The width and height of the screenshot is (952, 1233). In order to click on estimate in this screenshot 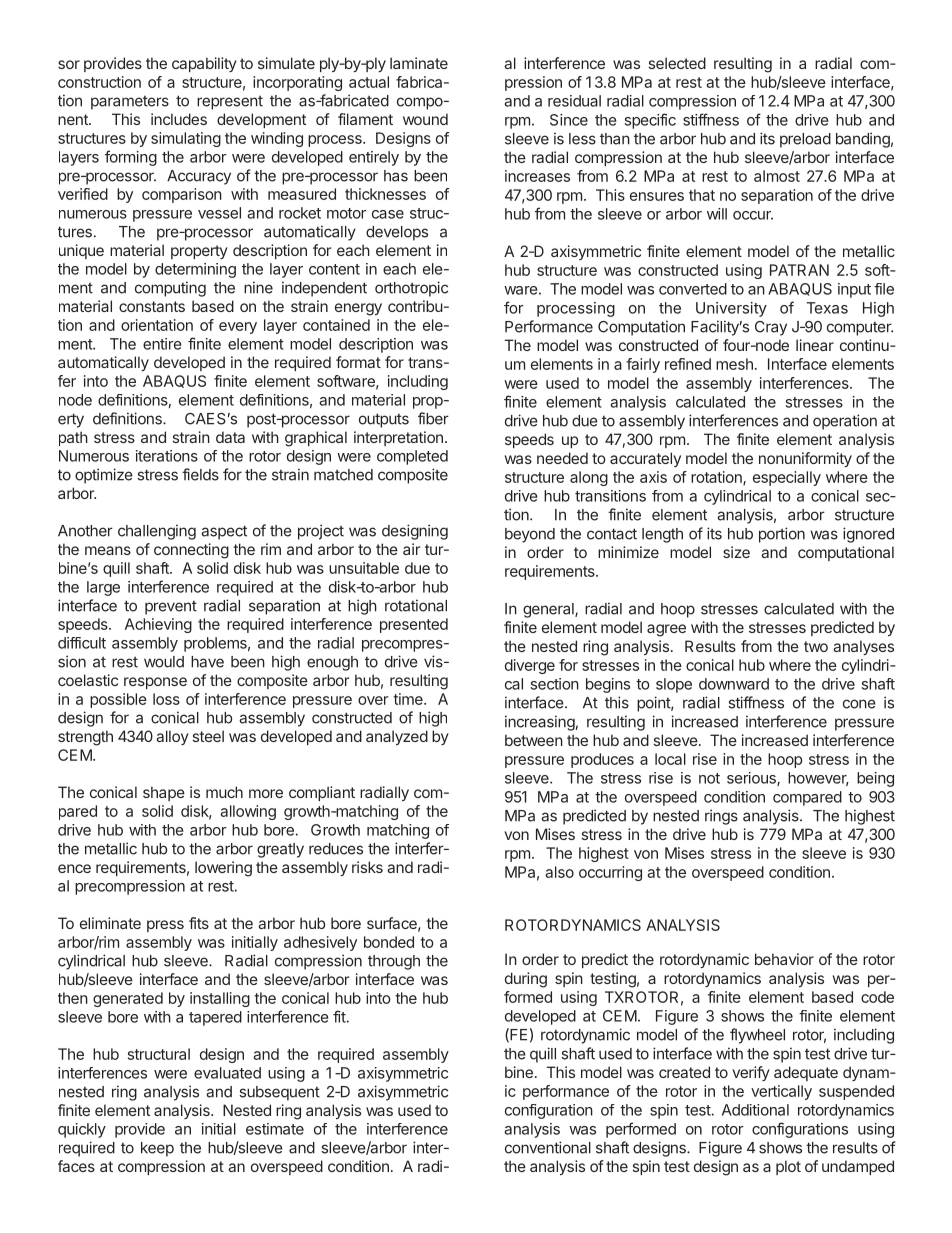, I will do `click(275, 1129)`.
